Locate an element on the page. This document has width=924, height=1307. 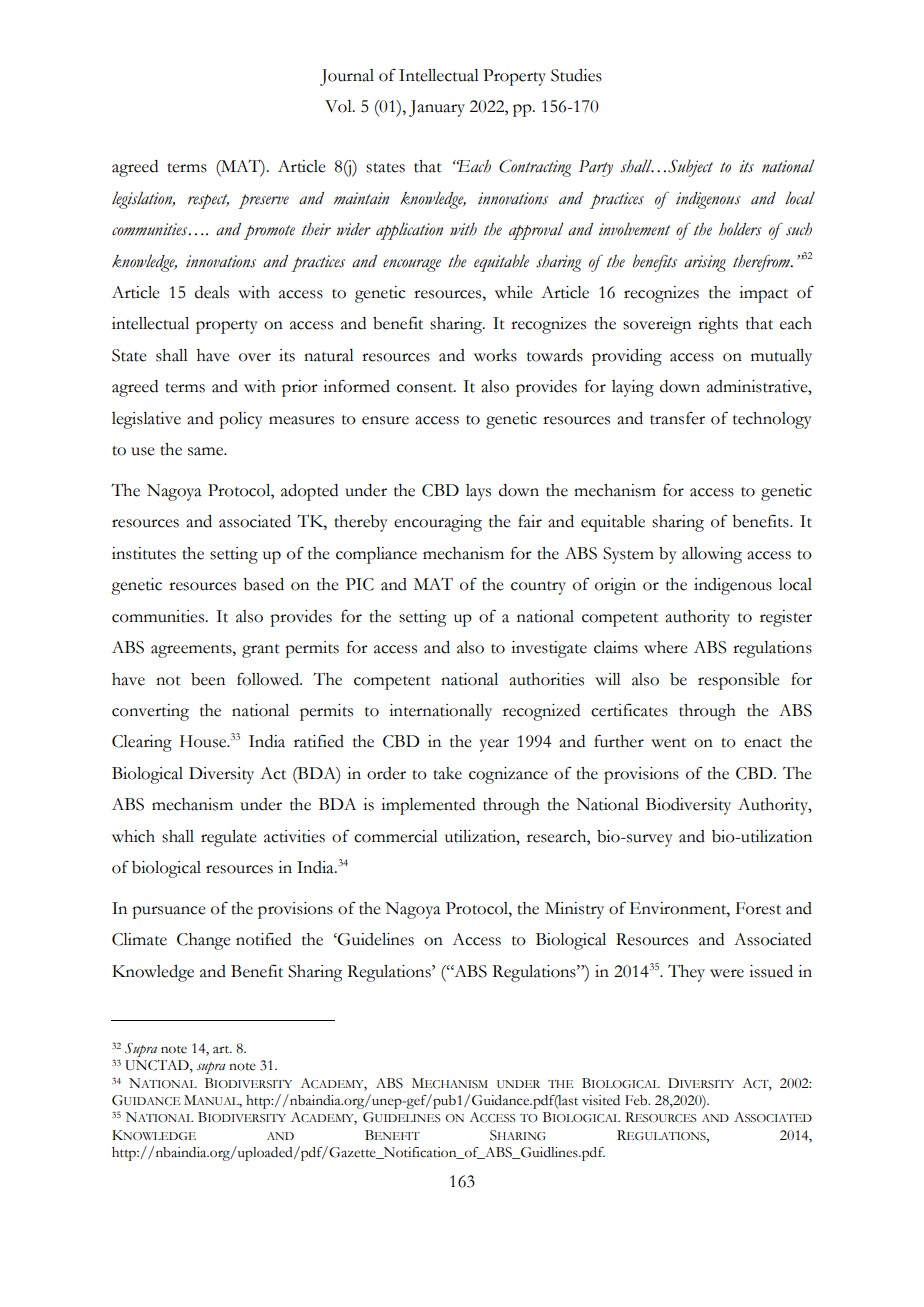
visited is located at coordinates (601, 1100).
